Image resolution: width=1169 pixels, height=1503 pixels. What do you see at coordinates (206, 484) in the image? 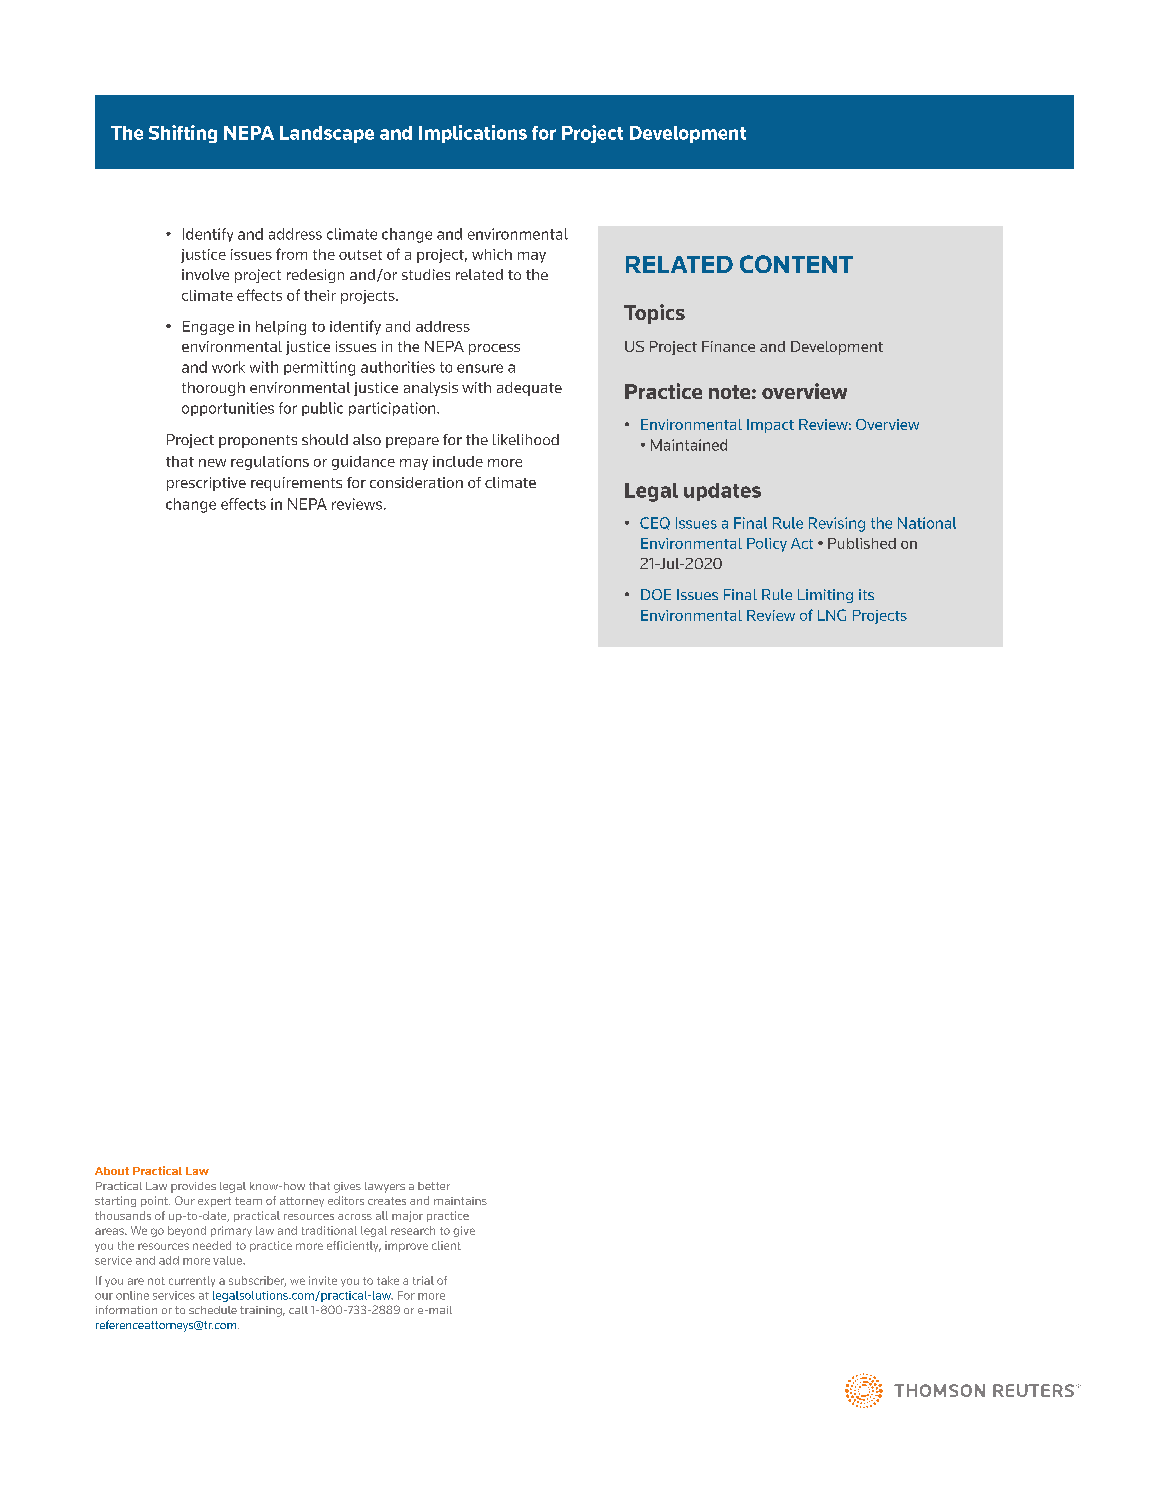
I see `prescriptive` at bounding box center [206, 484].
